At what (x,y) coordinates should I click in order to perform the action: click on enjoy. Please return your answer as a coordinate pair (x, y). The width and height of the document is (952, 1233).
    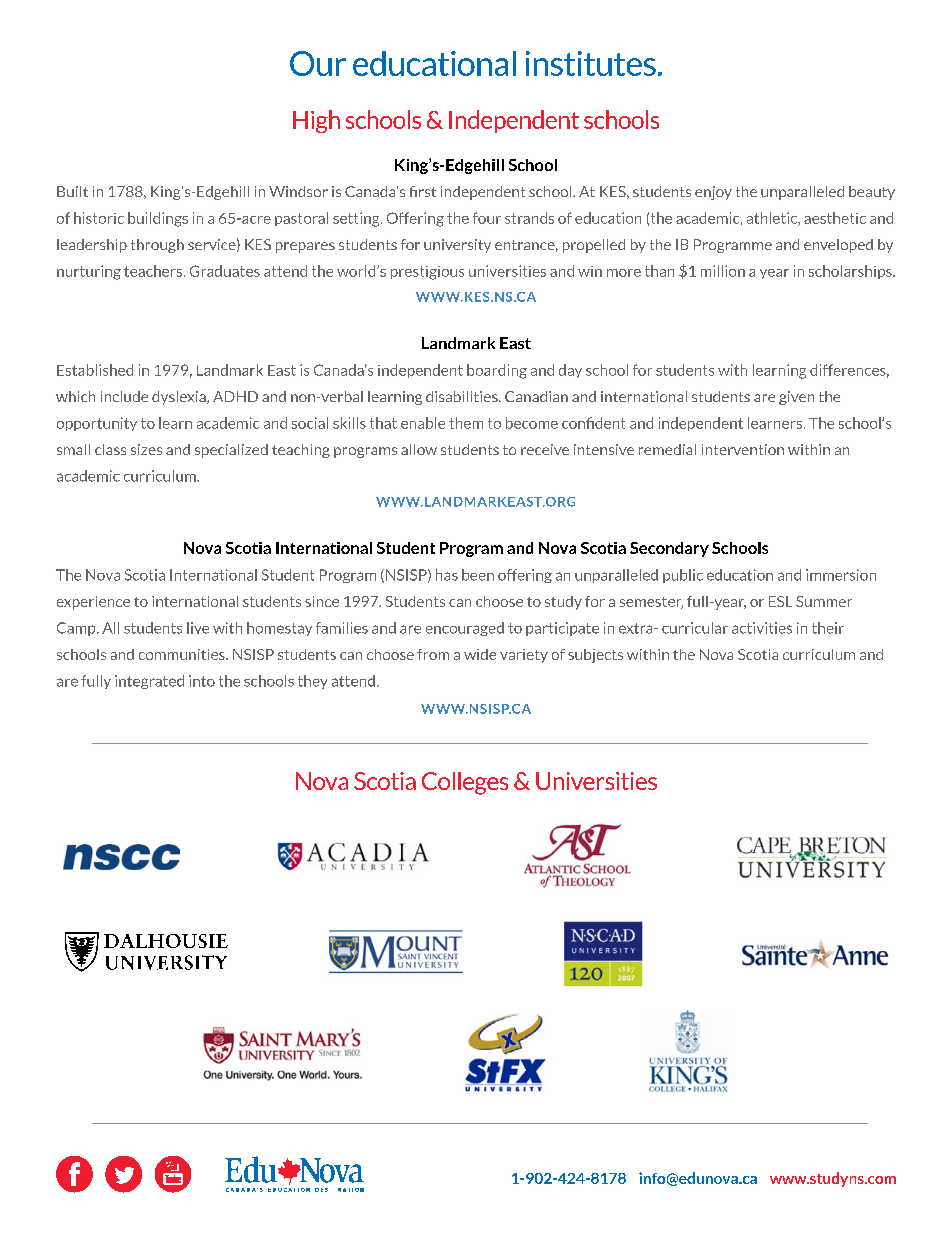
    Looking at the image, I should click on (713, 193).
